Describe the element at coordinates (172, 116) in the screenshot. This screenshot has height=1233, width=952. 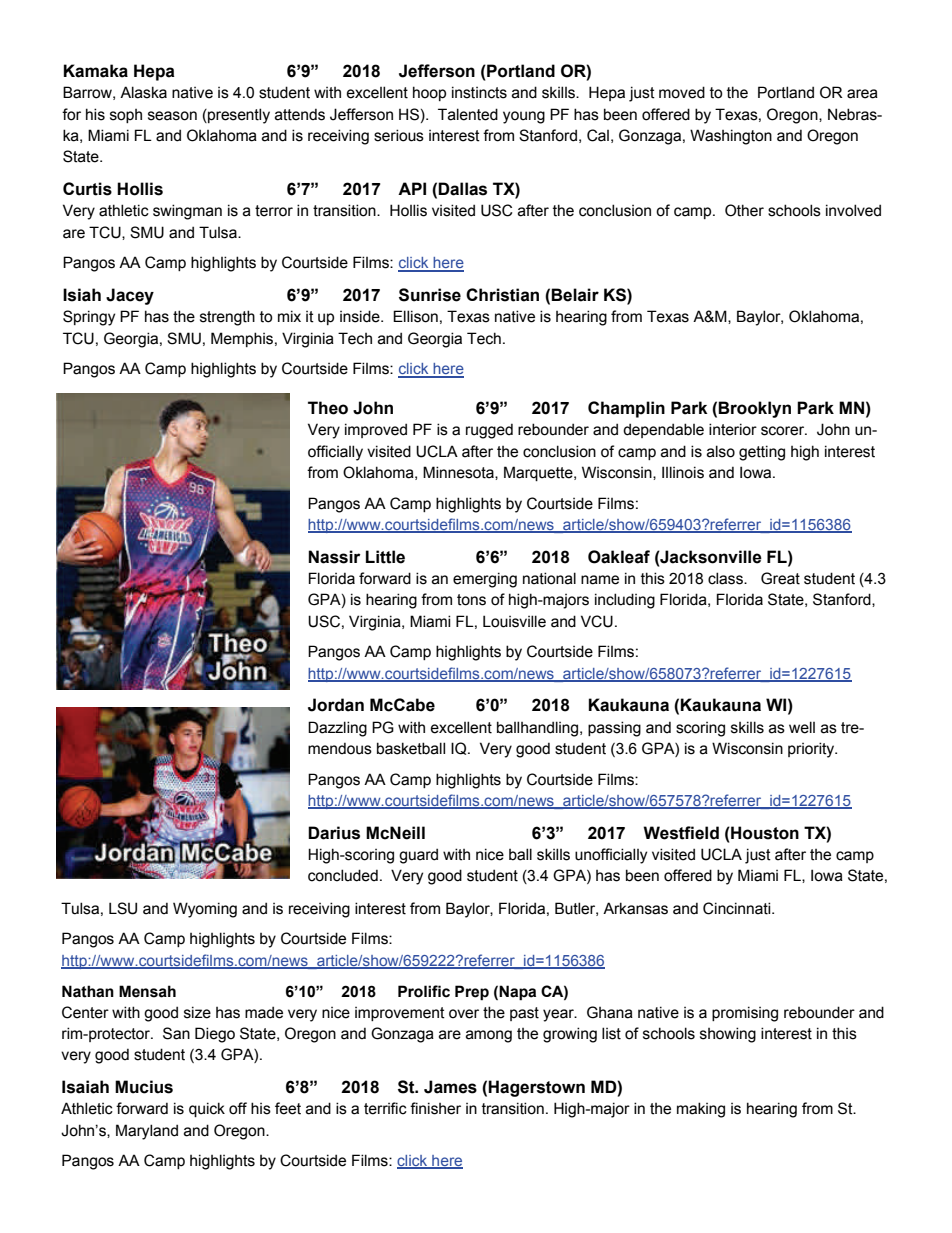
I see `season` at that location.
